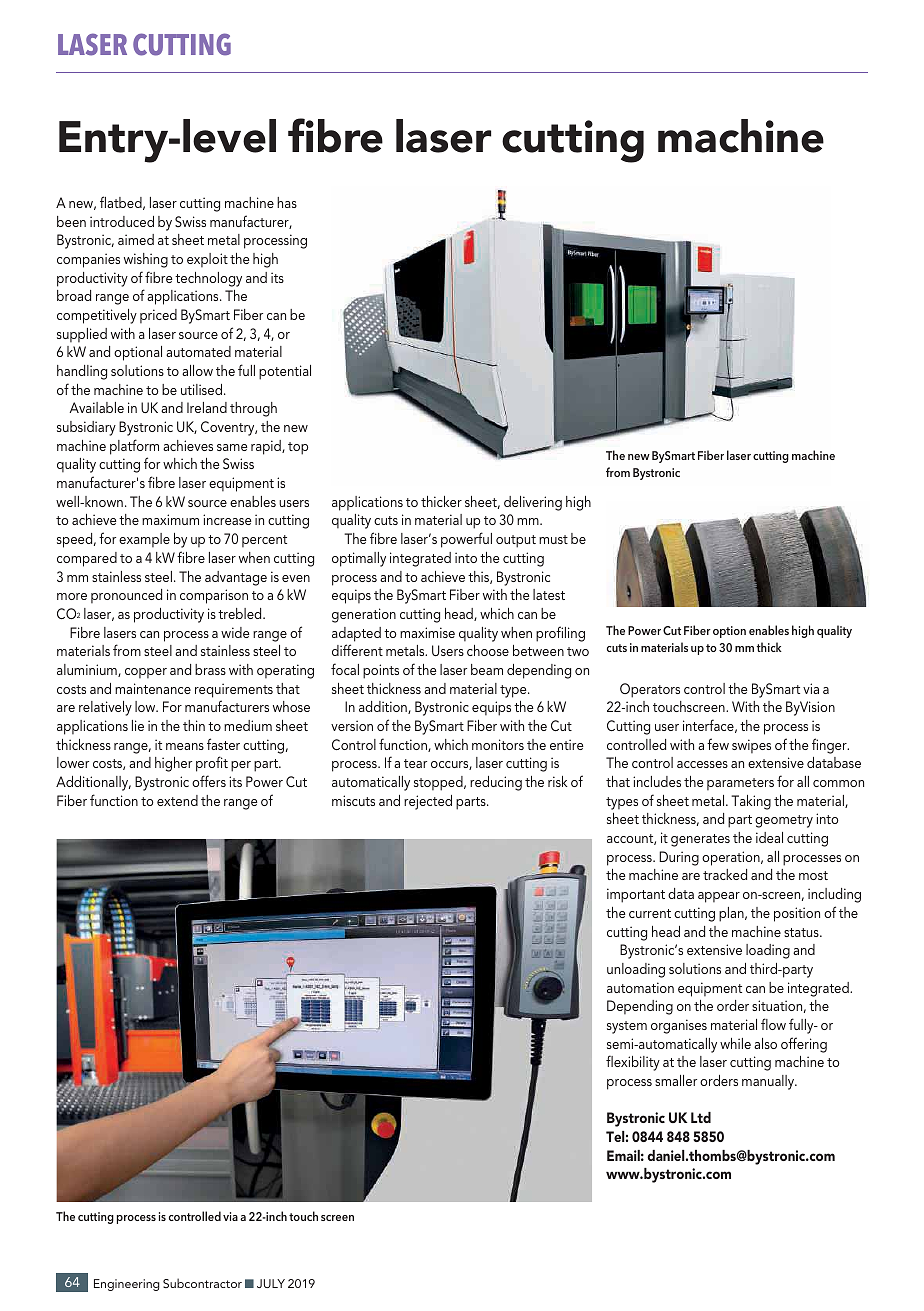 The width and height of the image is (924, 1311). I want to click on rejected, so click(428, 802).
